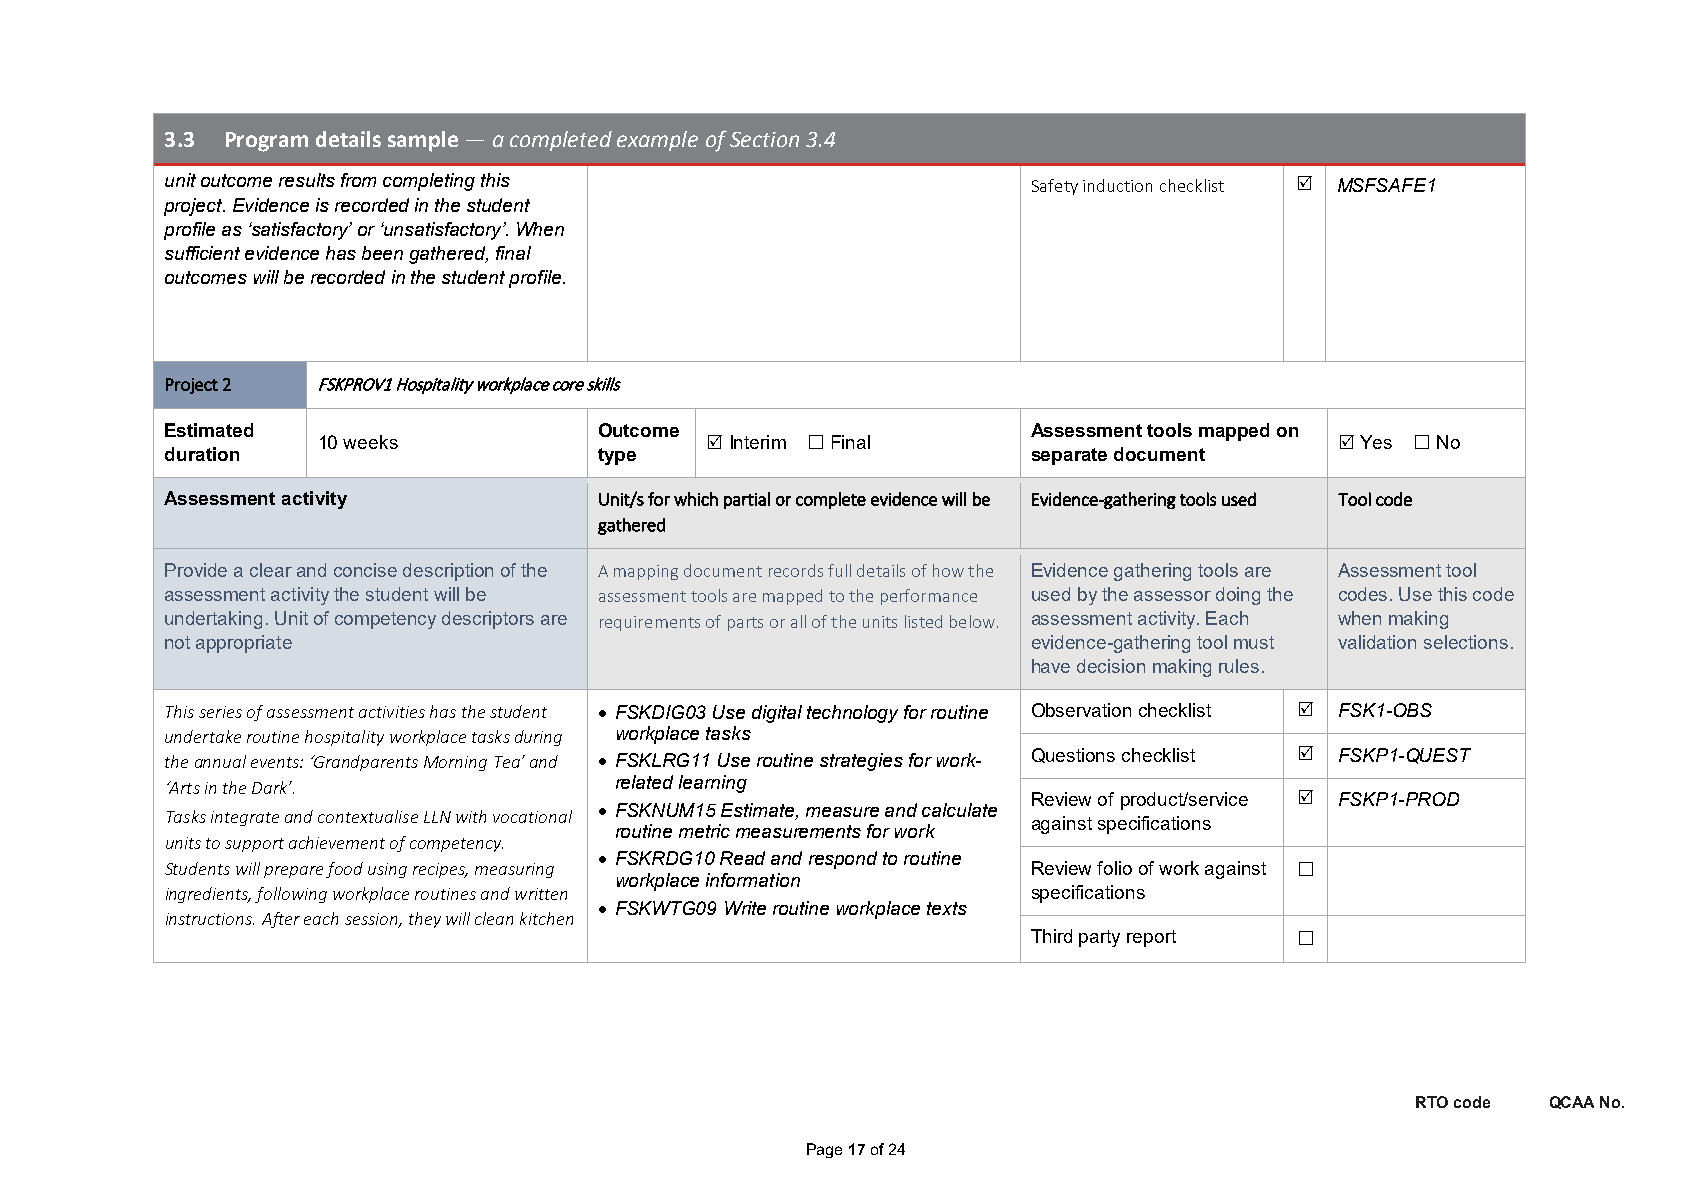 This document has height=1191, width=1685. I want to click on RTO, so click(1432, 1102).
